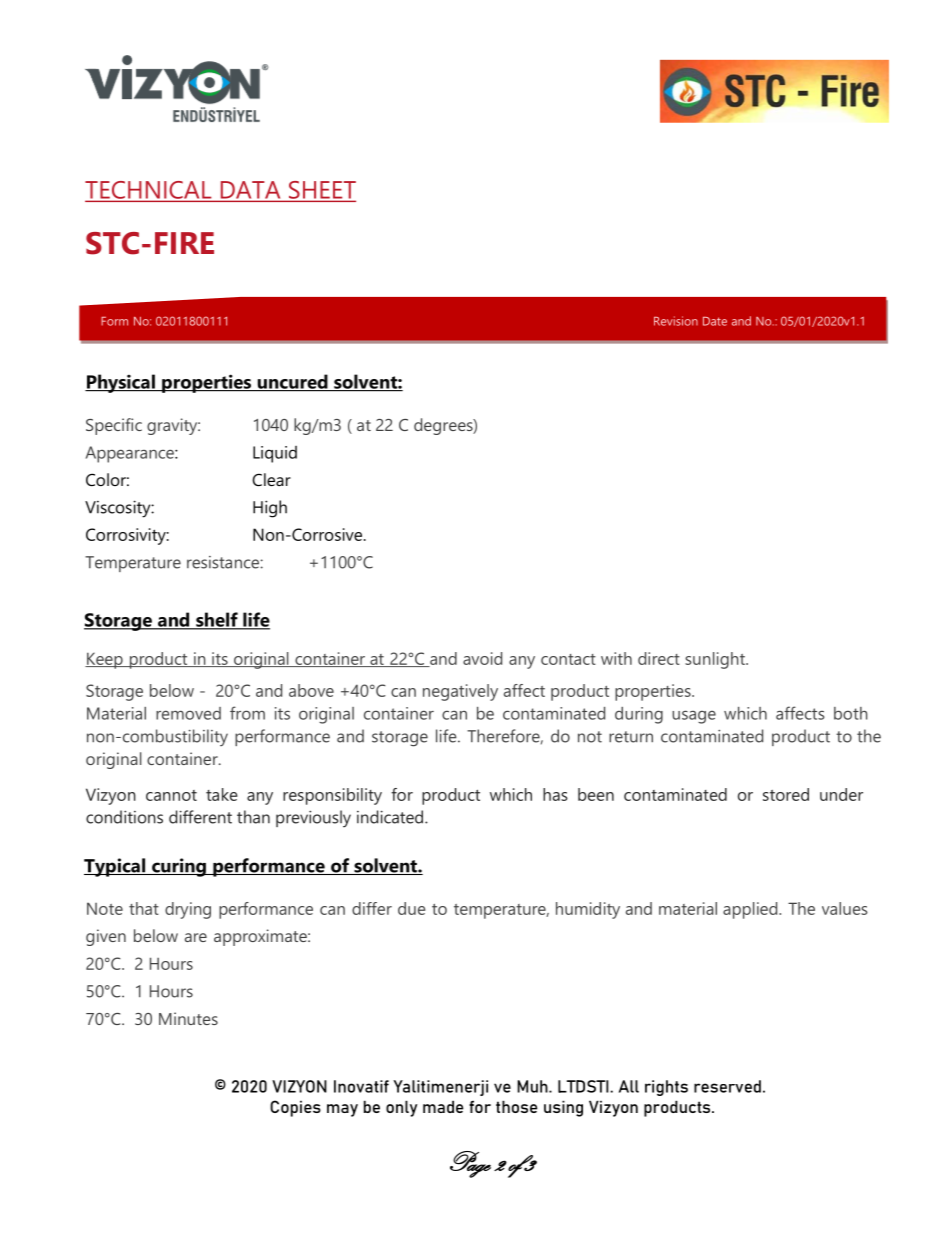 The image size is (952, 1233). I want to click on sunlight, so click(716, 660).
